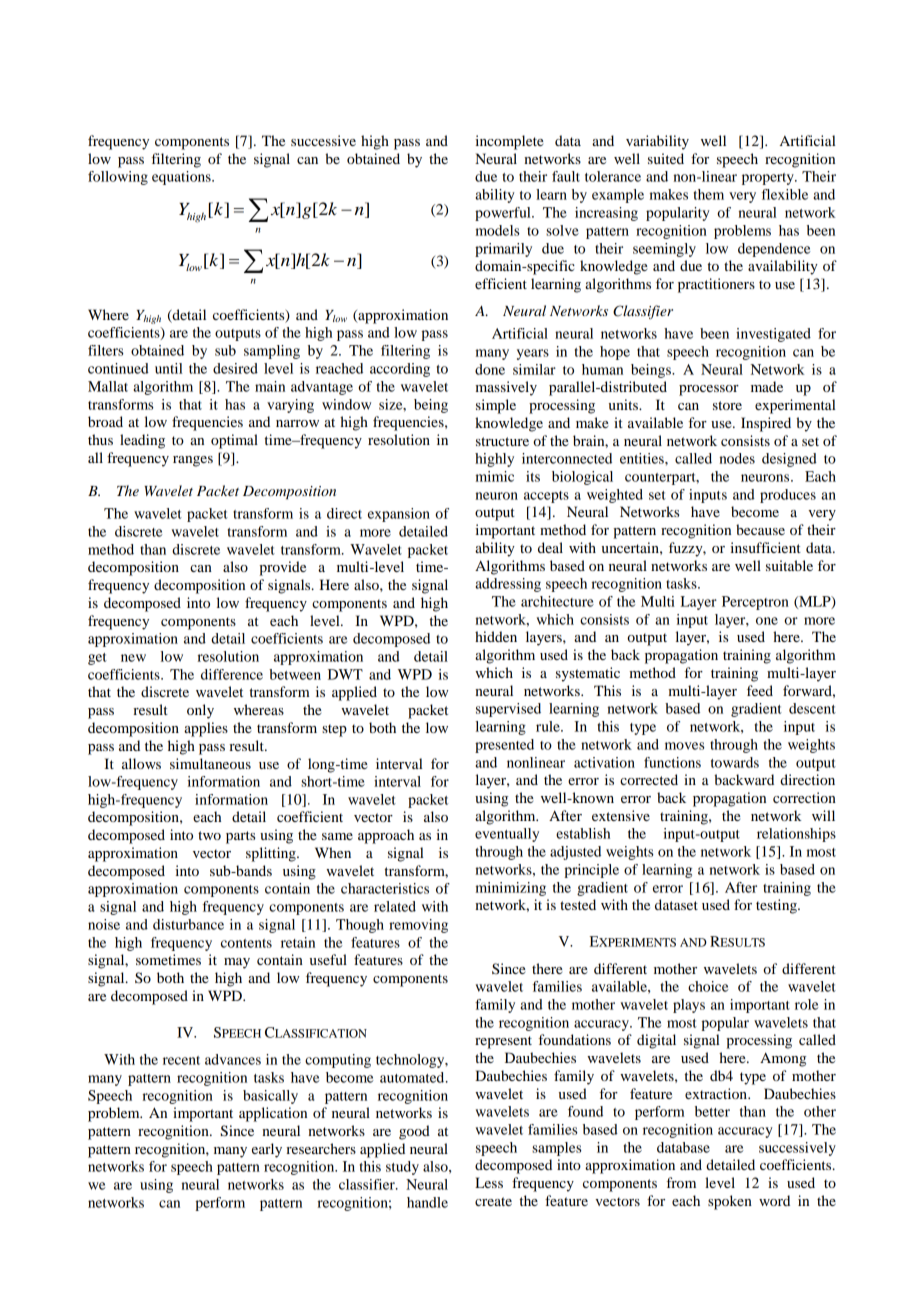  What do you see at coordinates (760, 529) in the screenshot?
I see `because` at bounding box center [760, 529].
